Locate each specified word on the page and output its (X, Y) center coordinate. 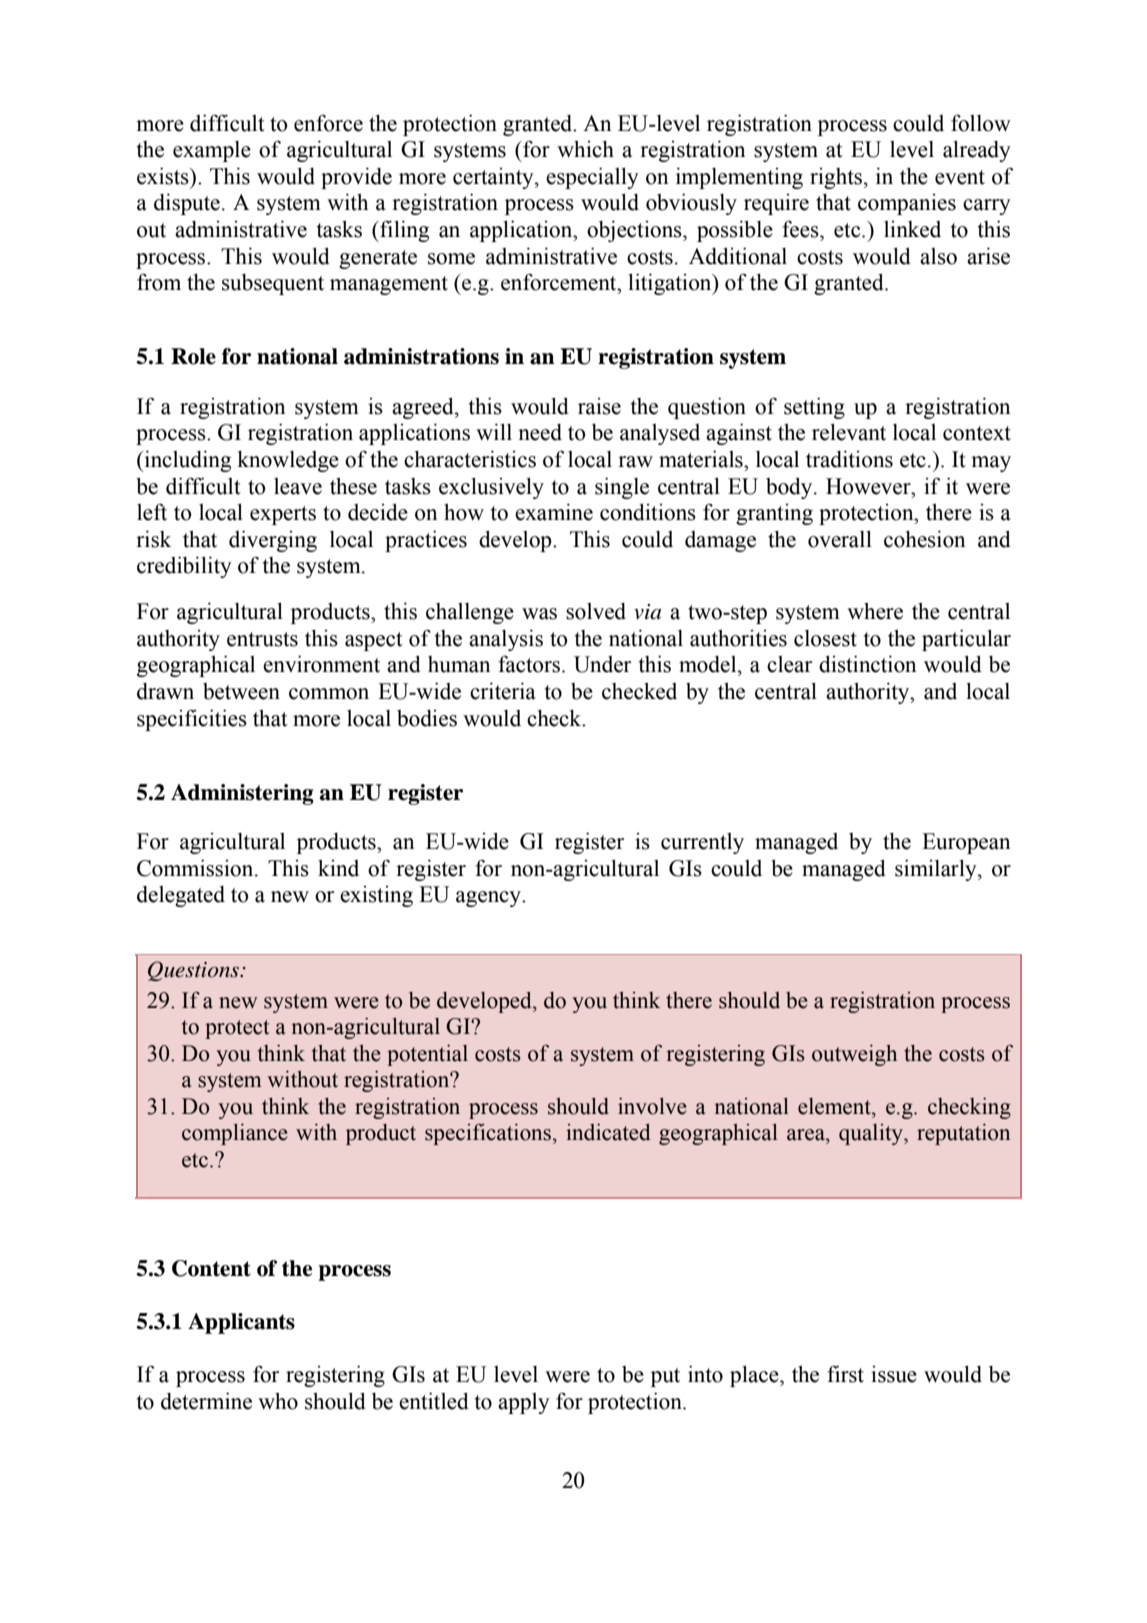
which (585, 149)
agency (489, 899)
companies (907, 204)
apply (524, 1403)
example (212, 151)
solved (596, 611)
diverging (273, 541)
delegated (181, 896)
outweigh (854, 1055)
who (278, 1401)
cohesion (925, 539)
